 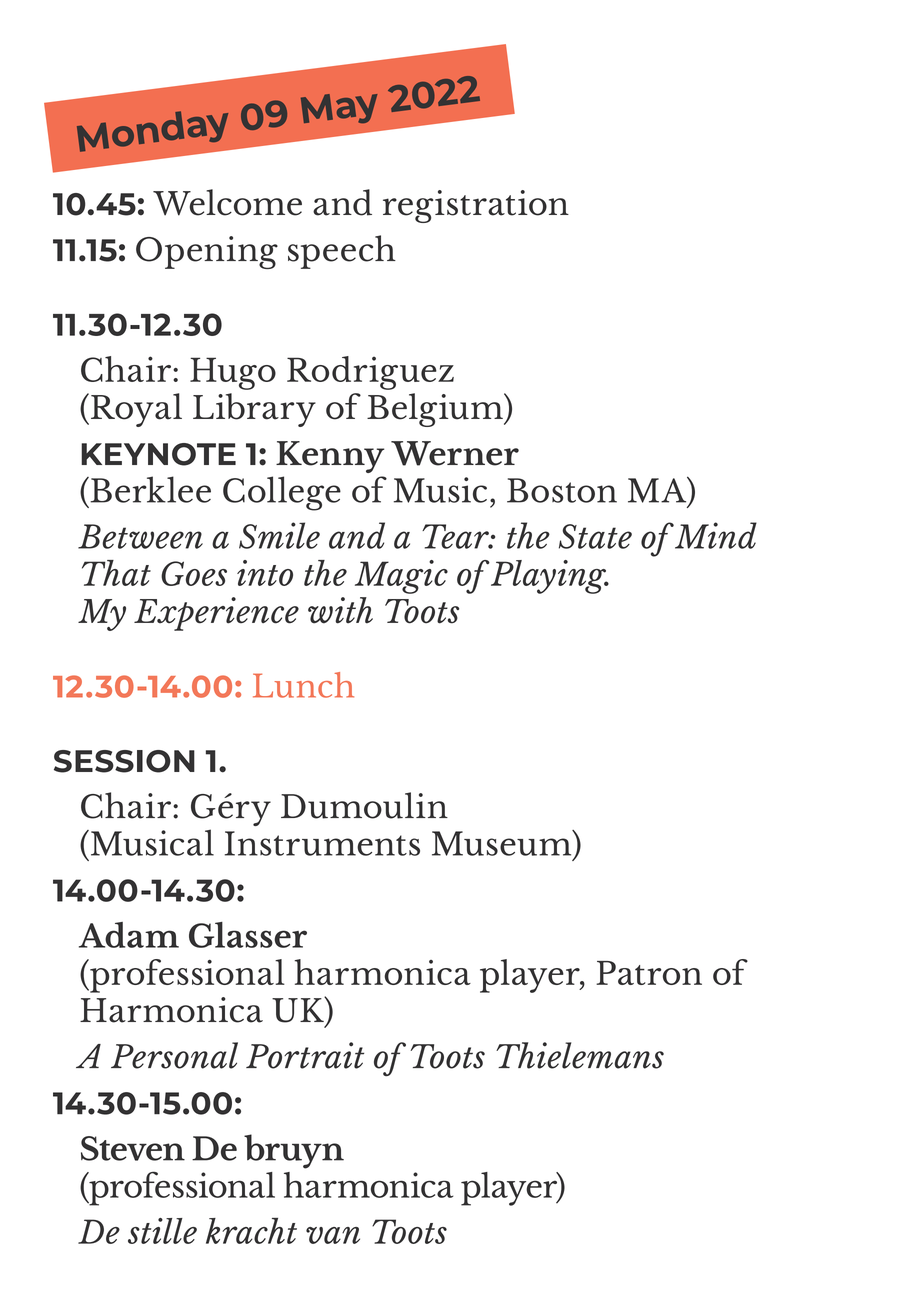 I want to click on Opening, so click(x=207, y=252).
